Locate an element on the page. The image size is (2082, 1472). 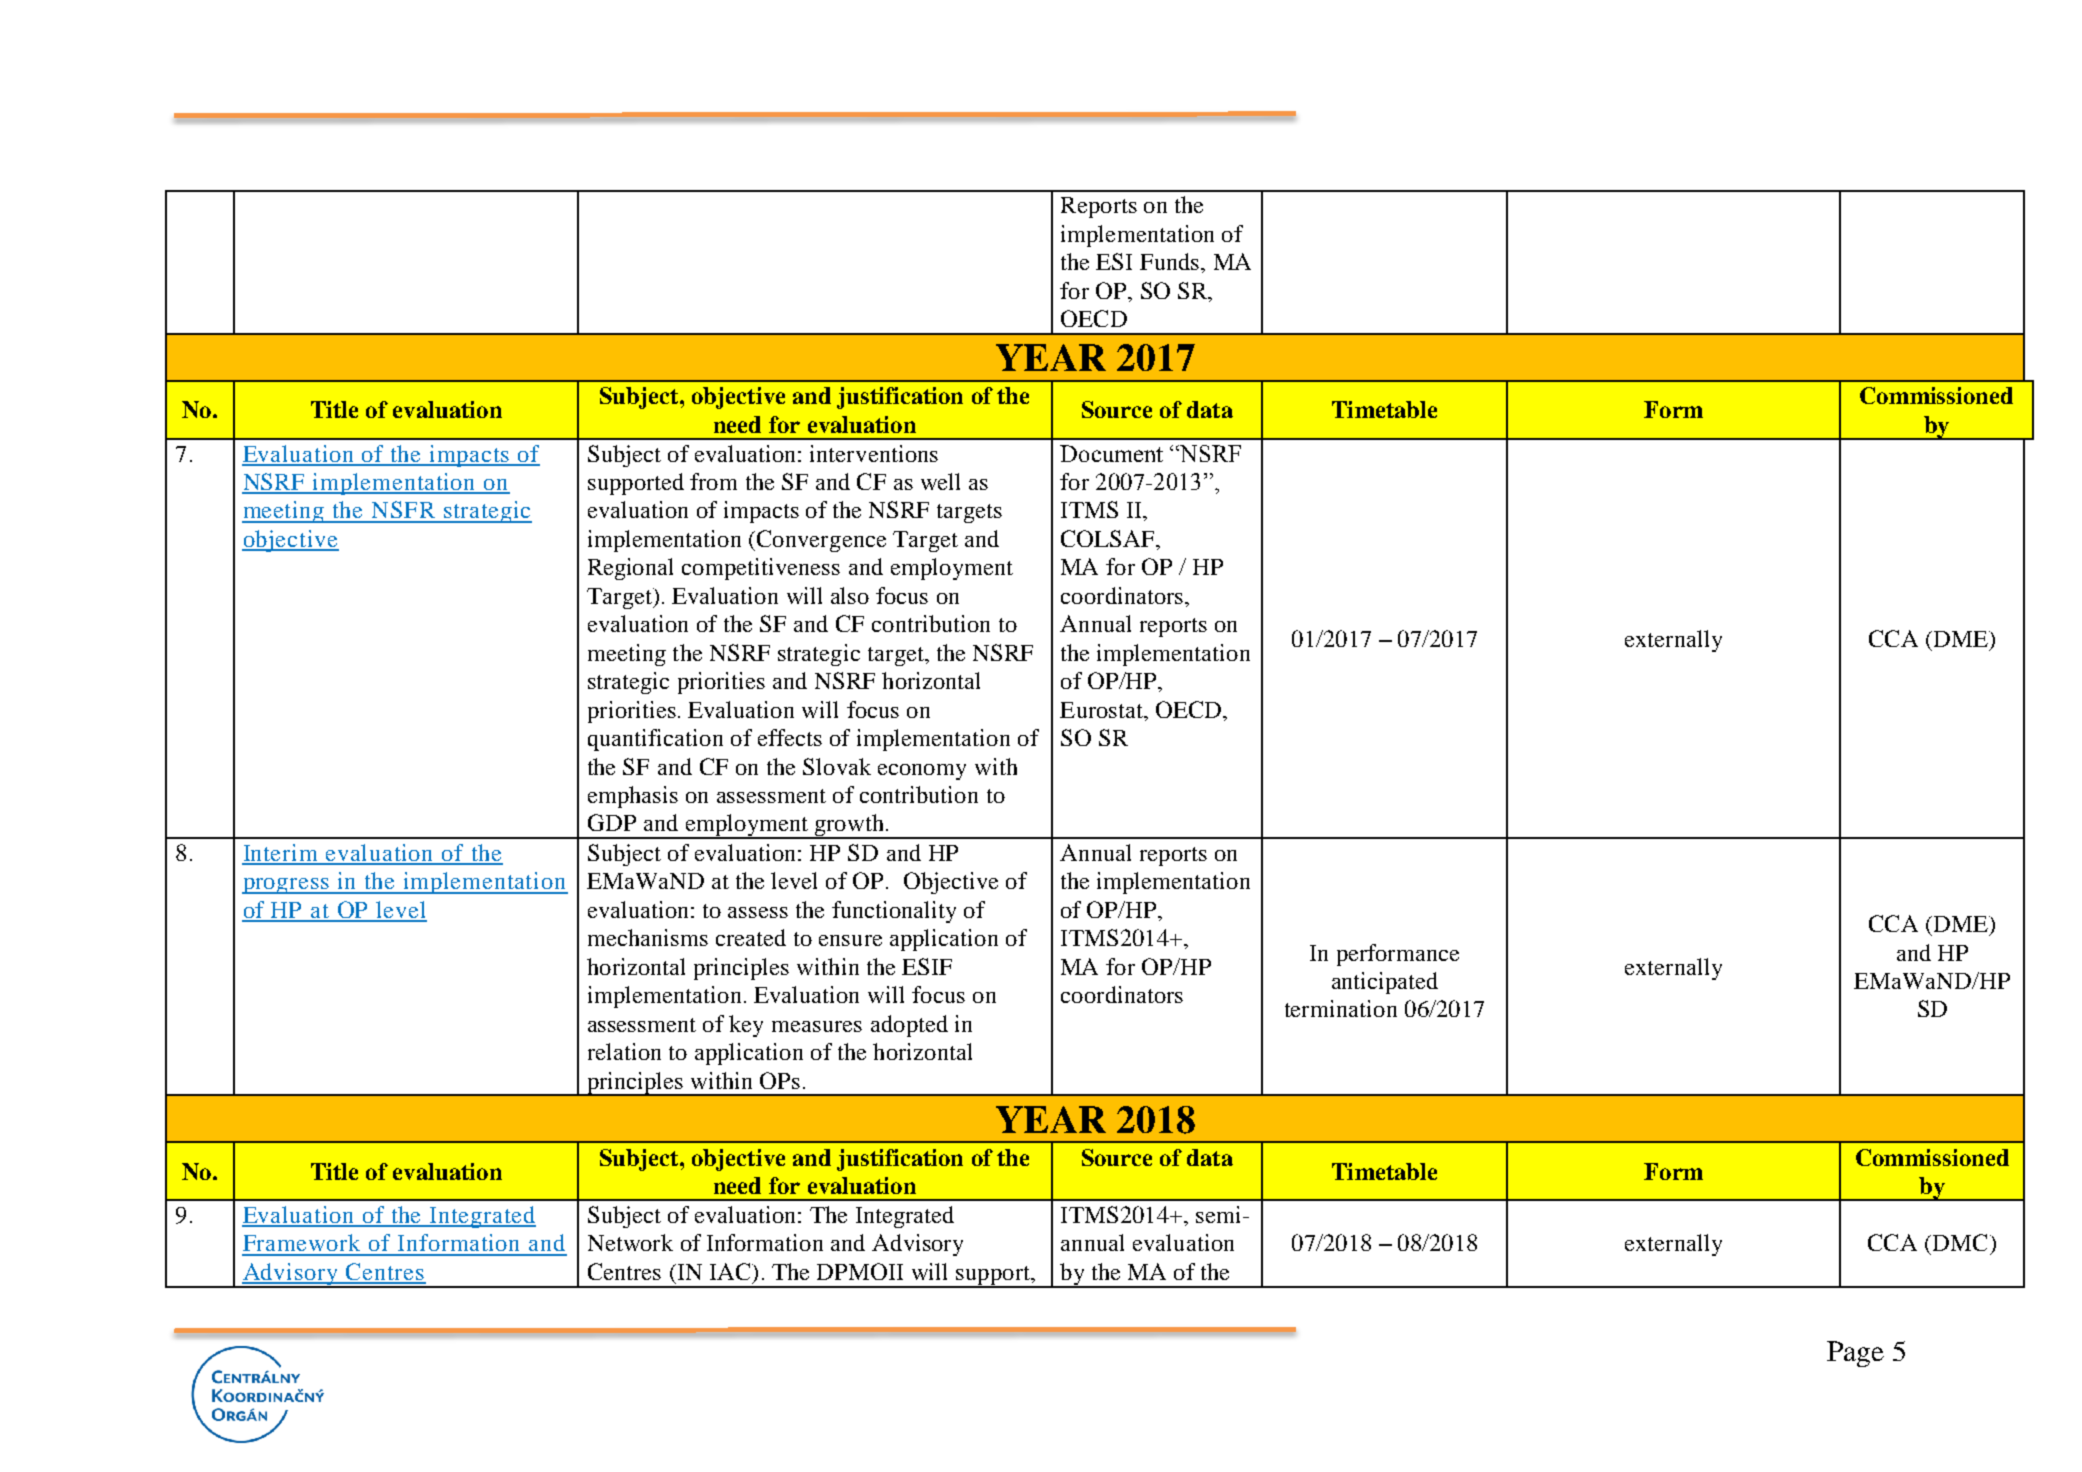
Document is located at coordinates (1111, 453).
